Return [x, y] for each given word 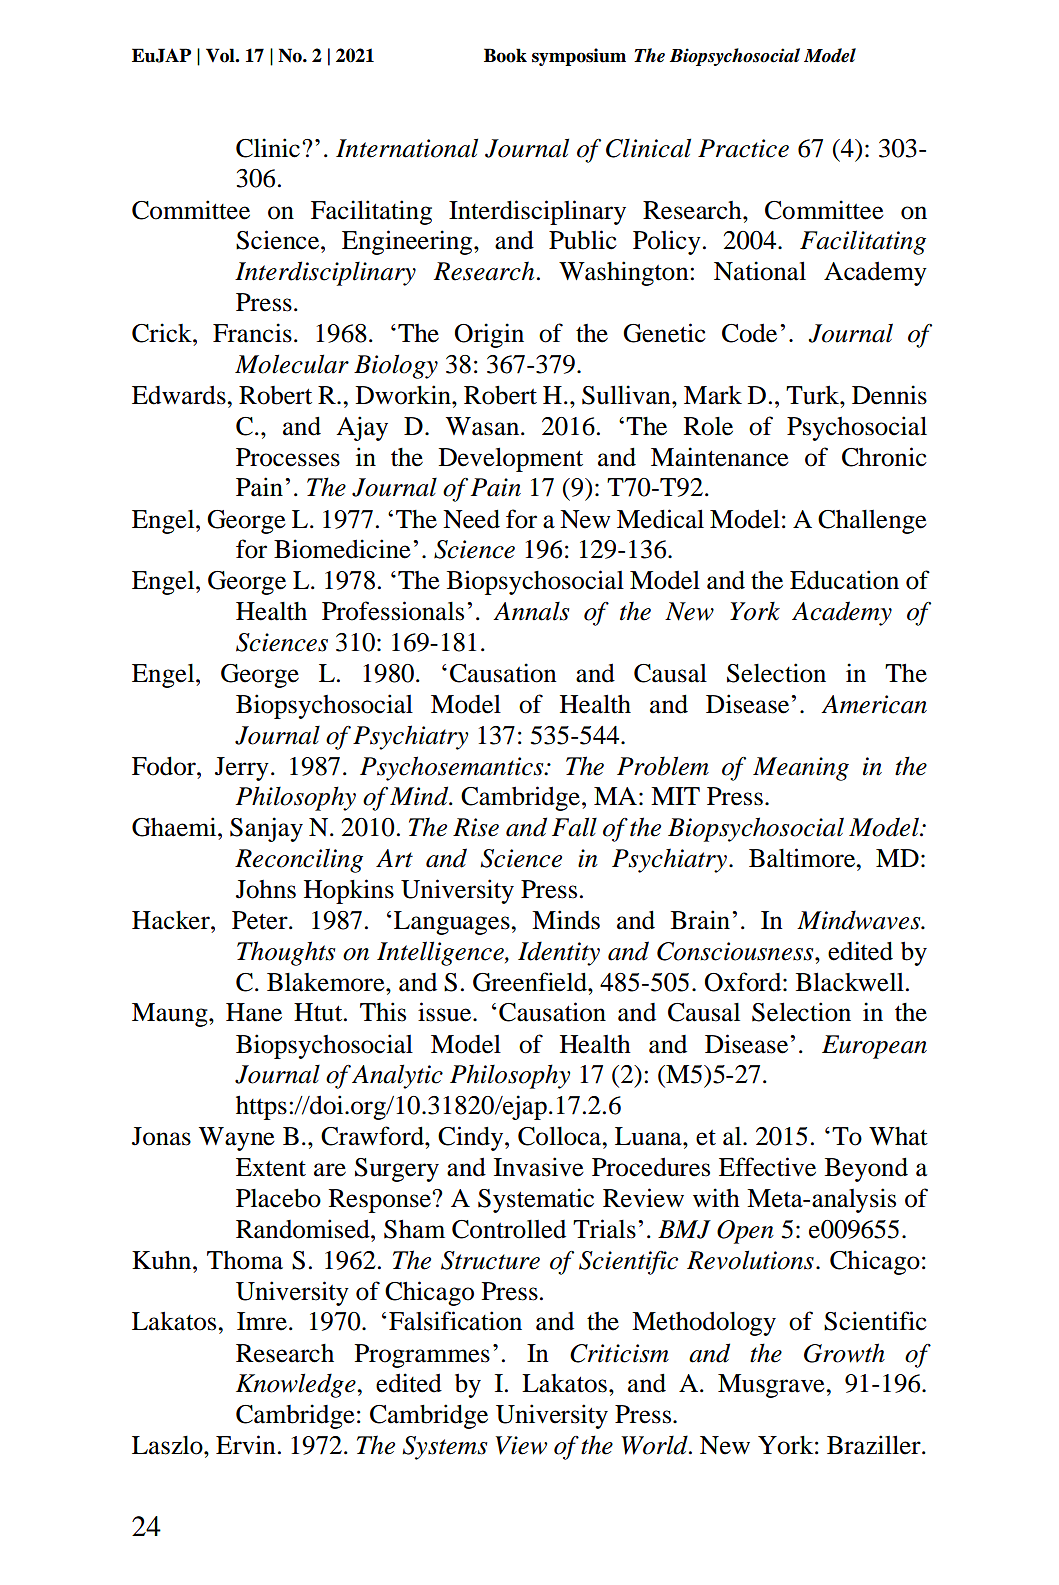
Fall [574, 827]
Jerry [242, 769]
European [874, 1047]
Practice [743, 148]
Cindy [472, 1138]
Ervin [246, 1444]
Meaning [801, 769]
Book [505, 55]
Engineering [408, 242]
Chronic [884, 457]
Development [511, 459]
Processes [288, 457]
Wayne [237, 1139]
